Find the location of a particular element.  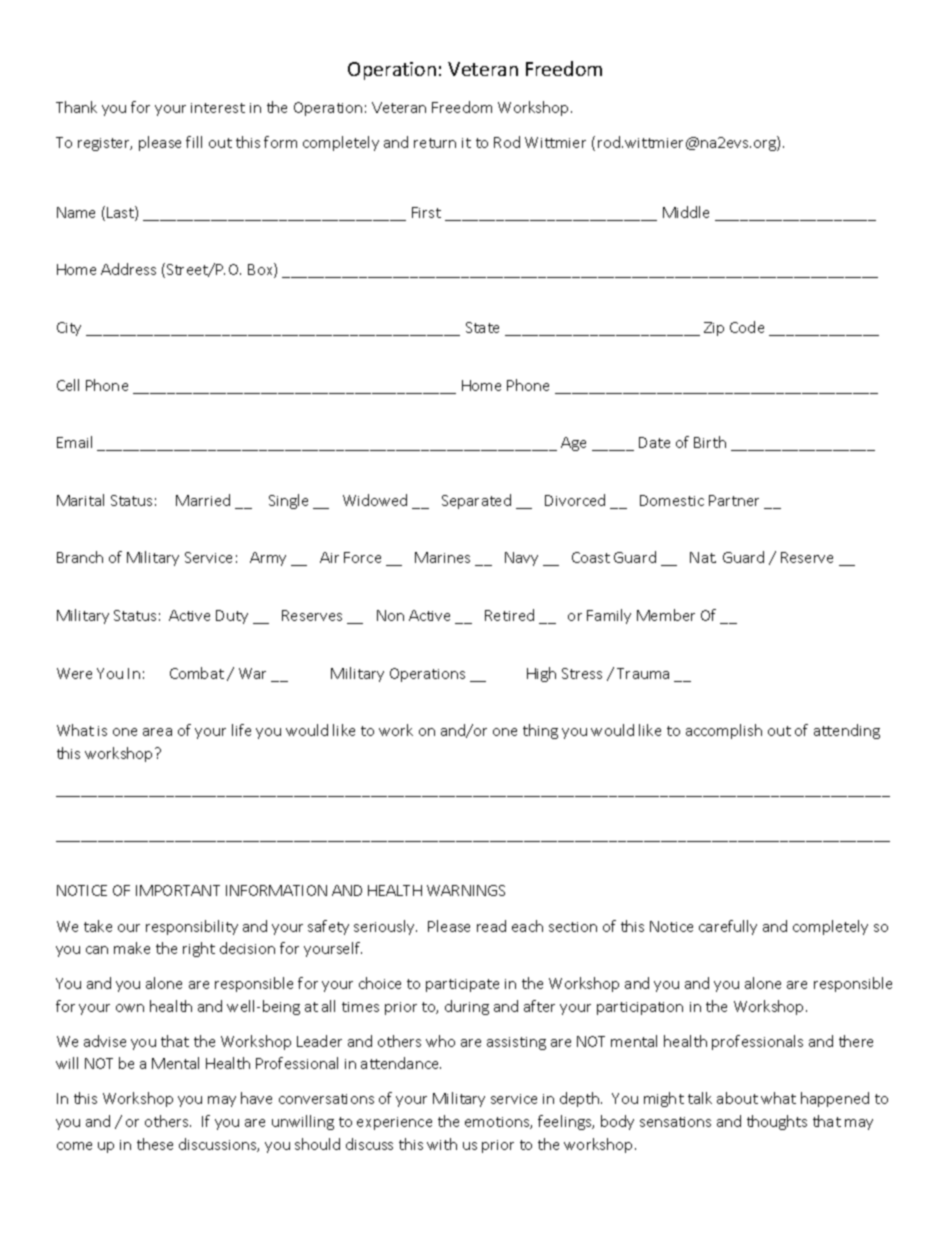

WARNINGS is located at coordinates (466, 890).
